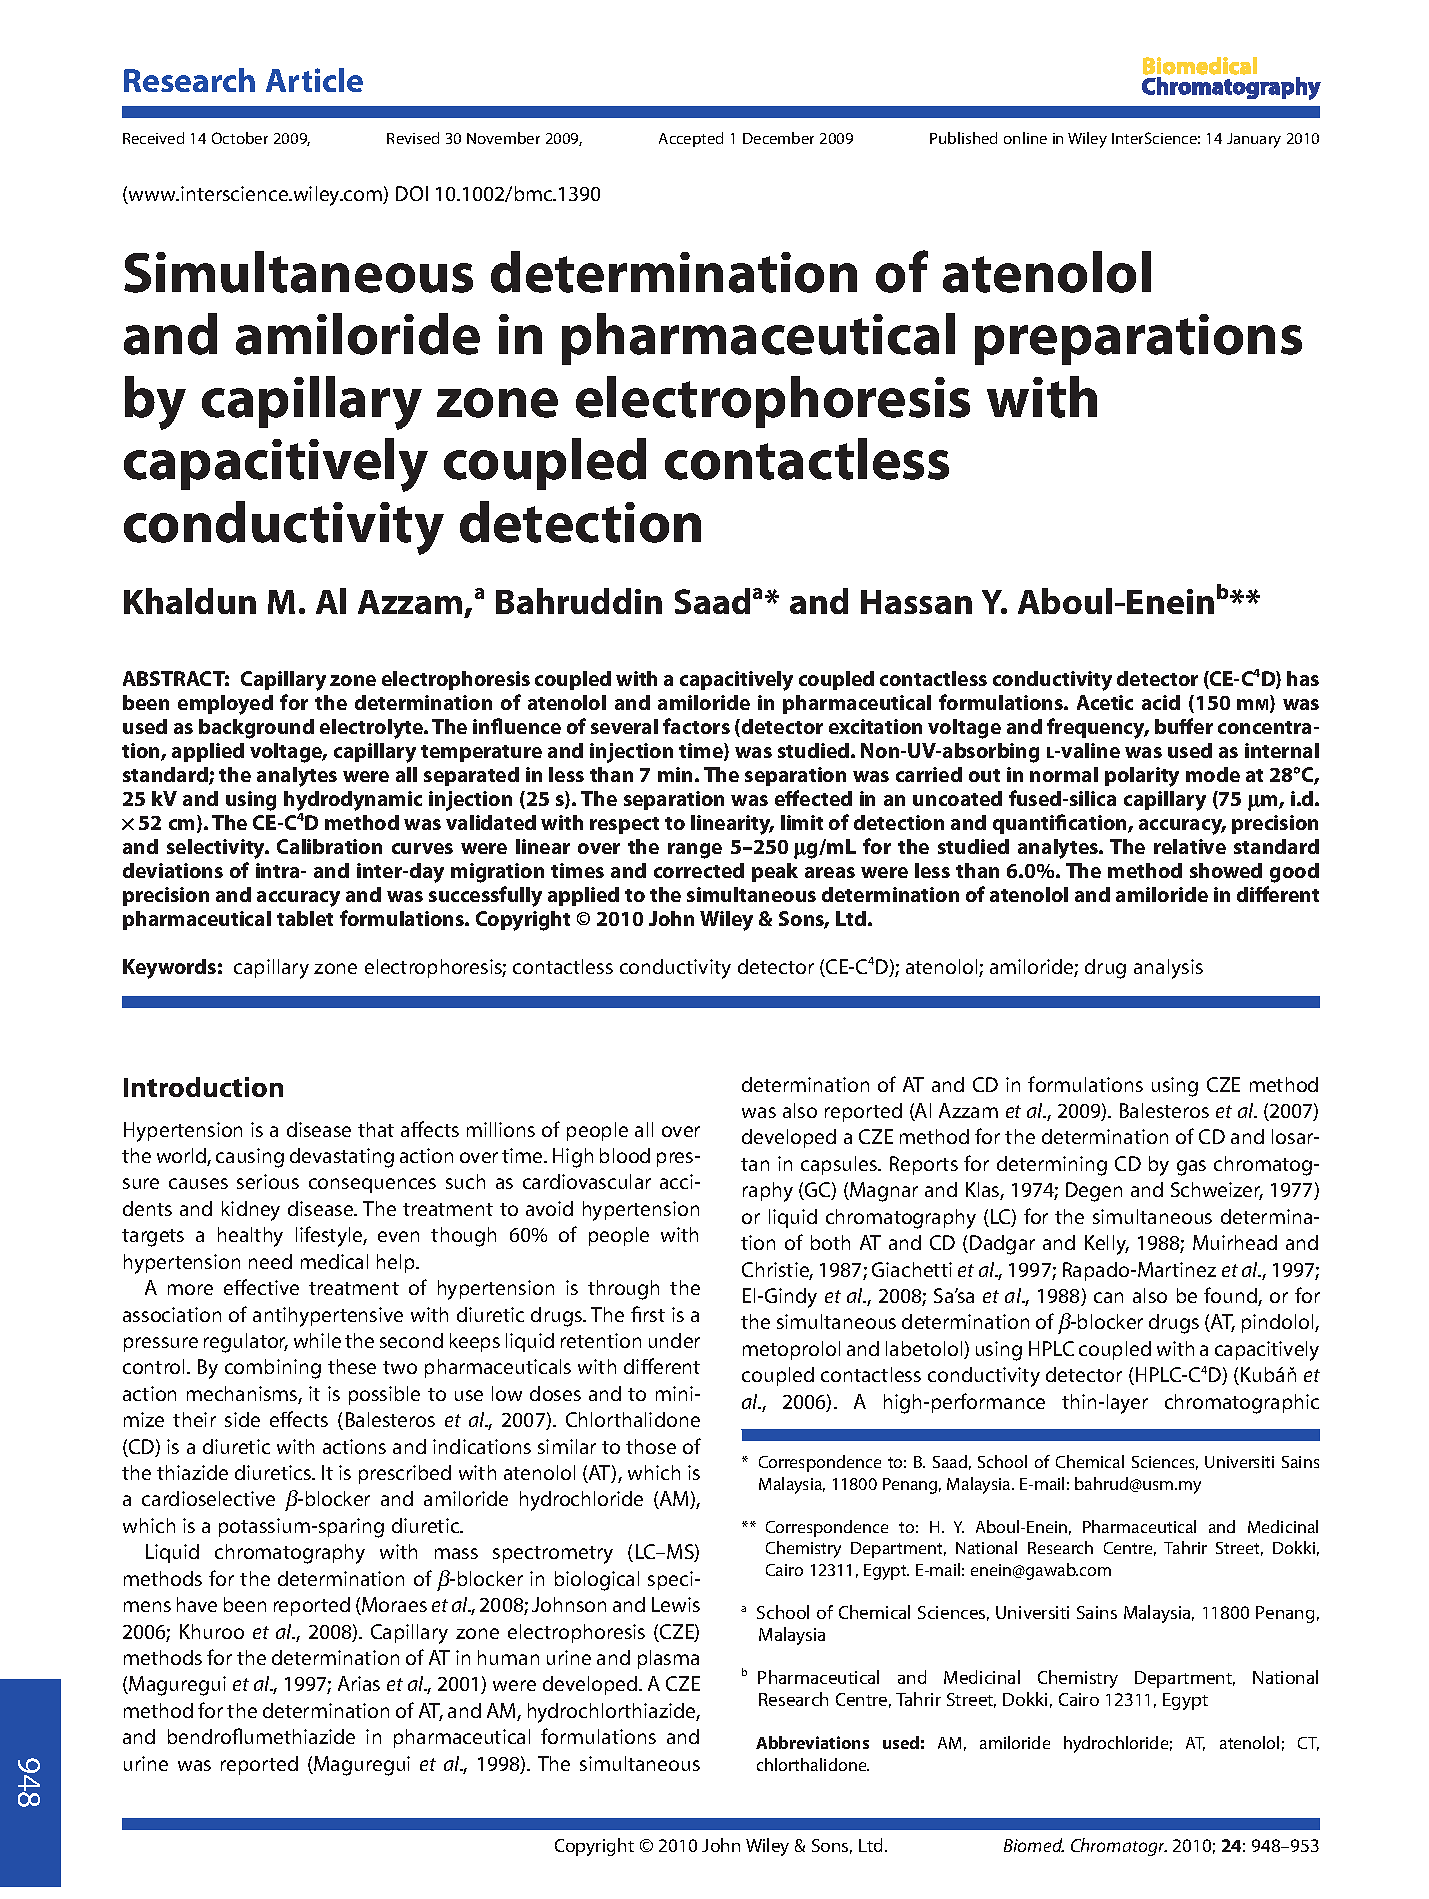 This document has width=1429, height=1899. Describe the element at coordinates (1254, 140) in the document. I see `January` at that location.
